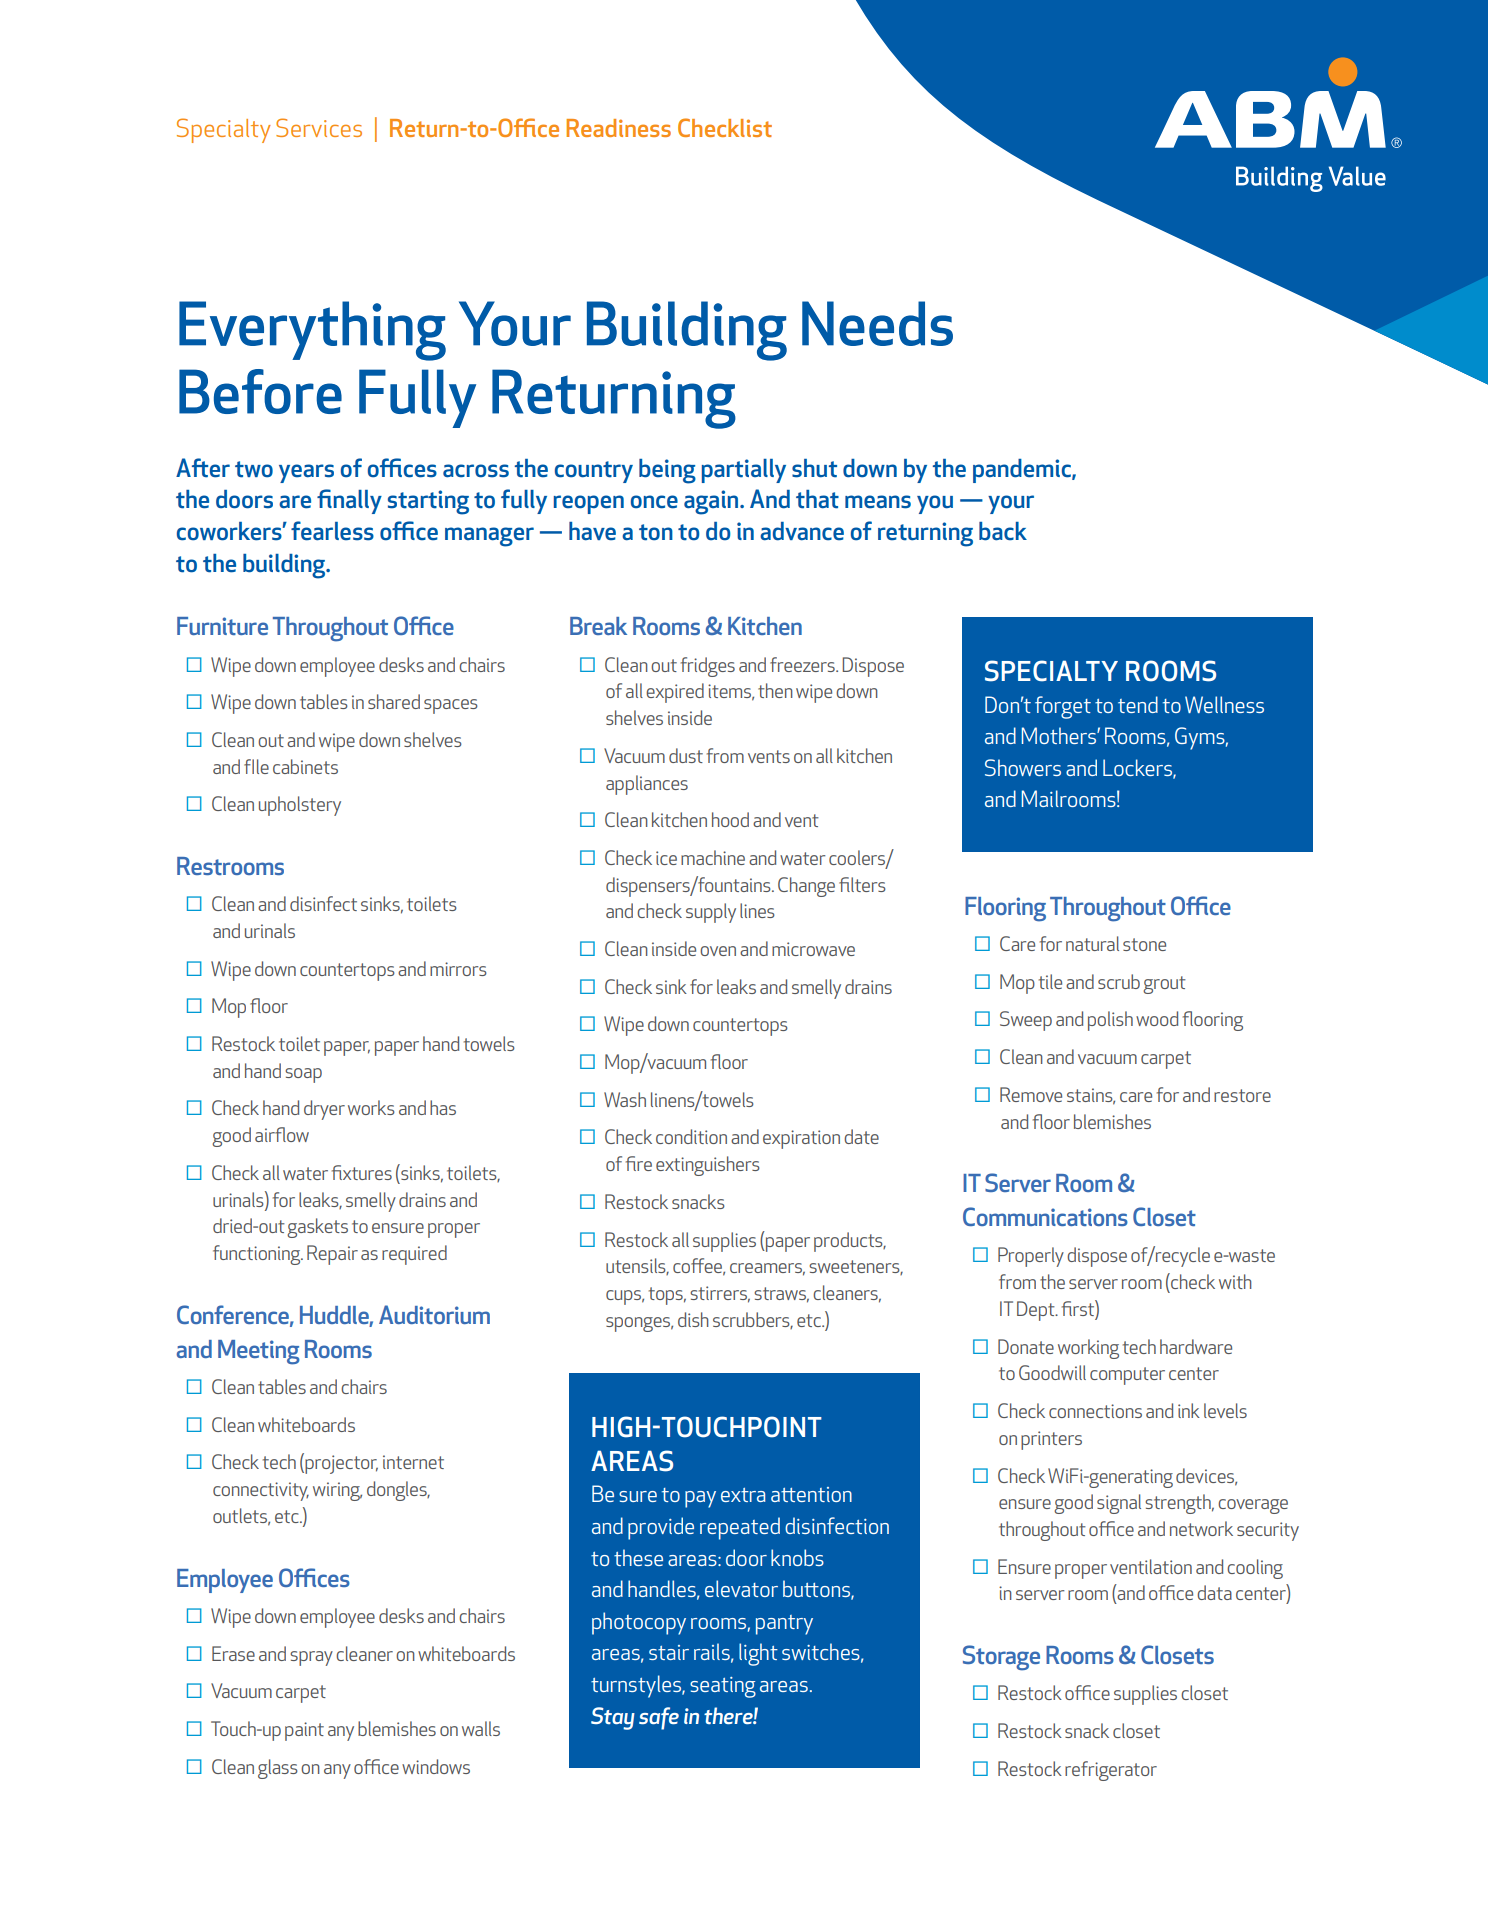 This page has width=1488, height=1926. I want to click on oven, so click(718, 951).
